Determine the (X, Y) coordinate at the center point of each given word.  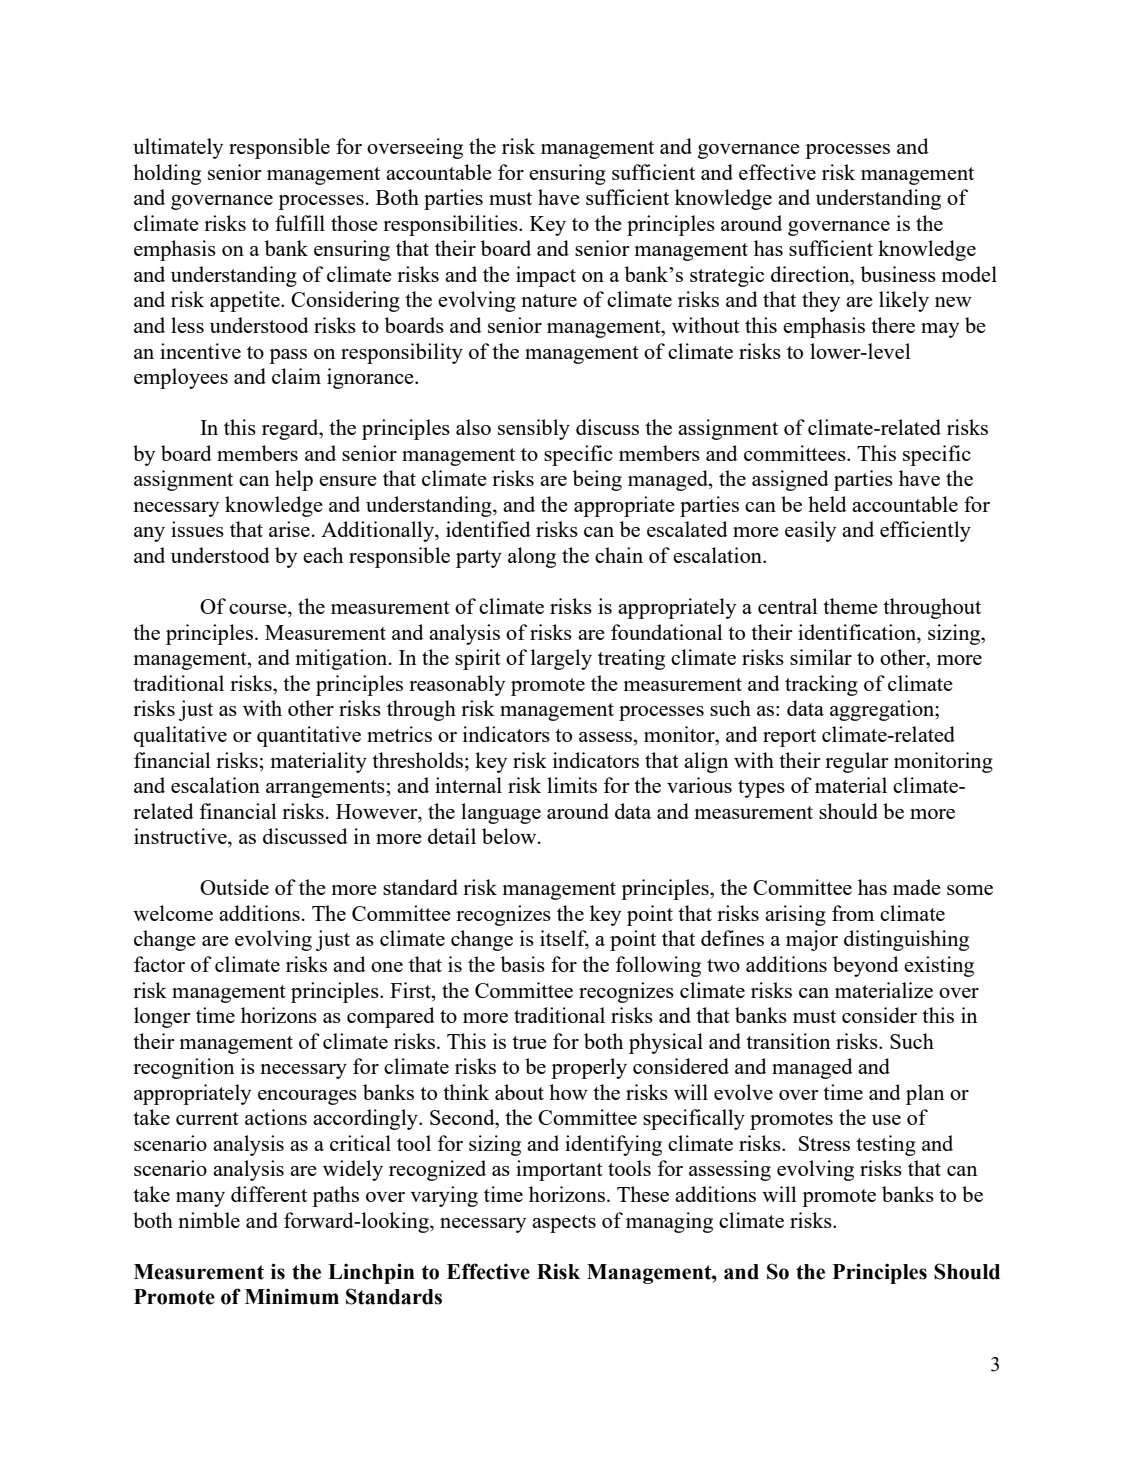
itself (564, 939)
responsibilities (451, 225)
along (532, 557)
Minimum (292, 1296)
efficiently (925, 531)
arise (289, 529)
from (853, 913)
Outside (234, 887)
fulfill (300, 223)
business (898, 274)
